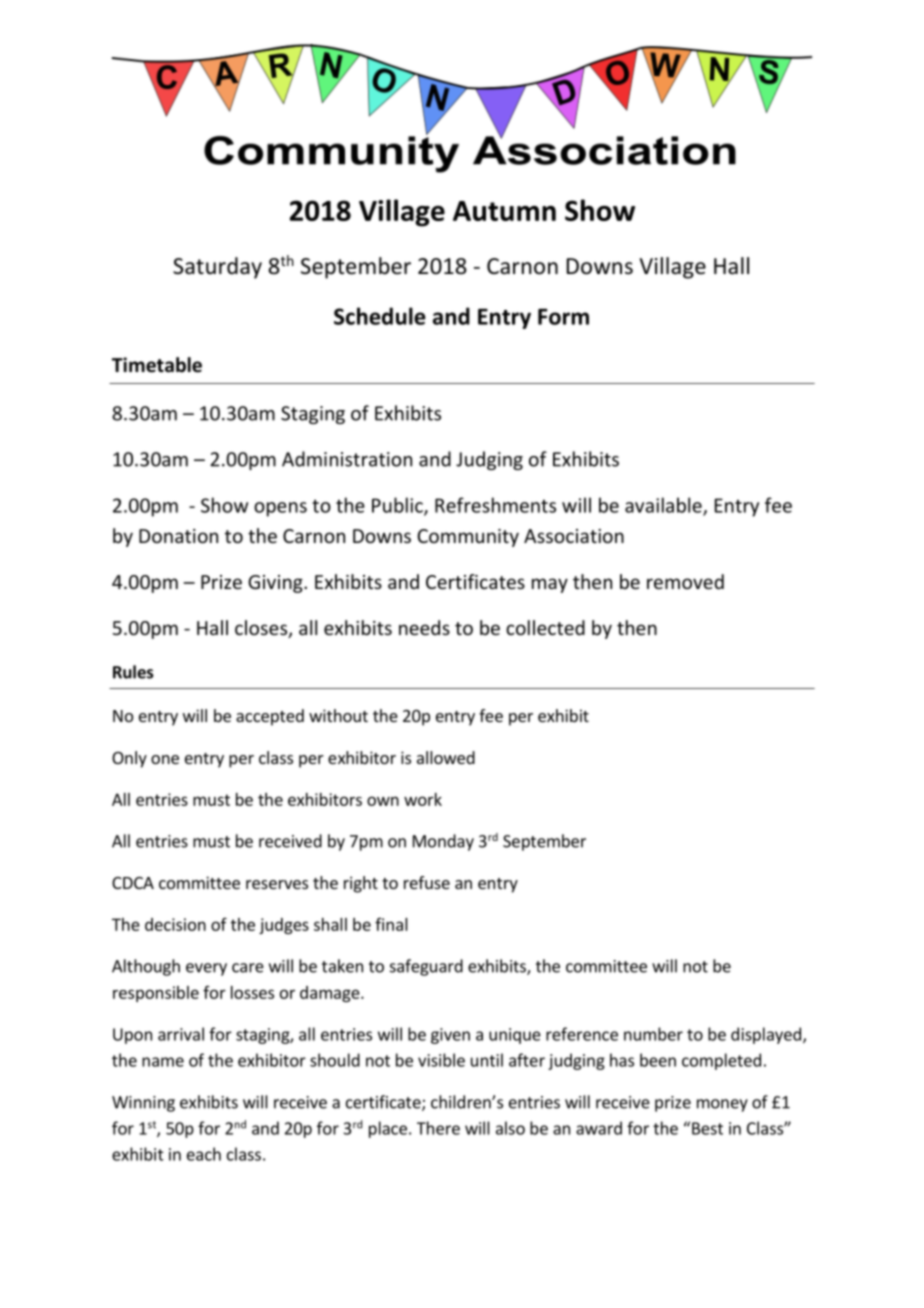 The width and height of the screenshot is (924, 1308). I want to click on needs, so click(424, 627).
